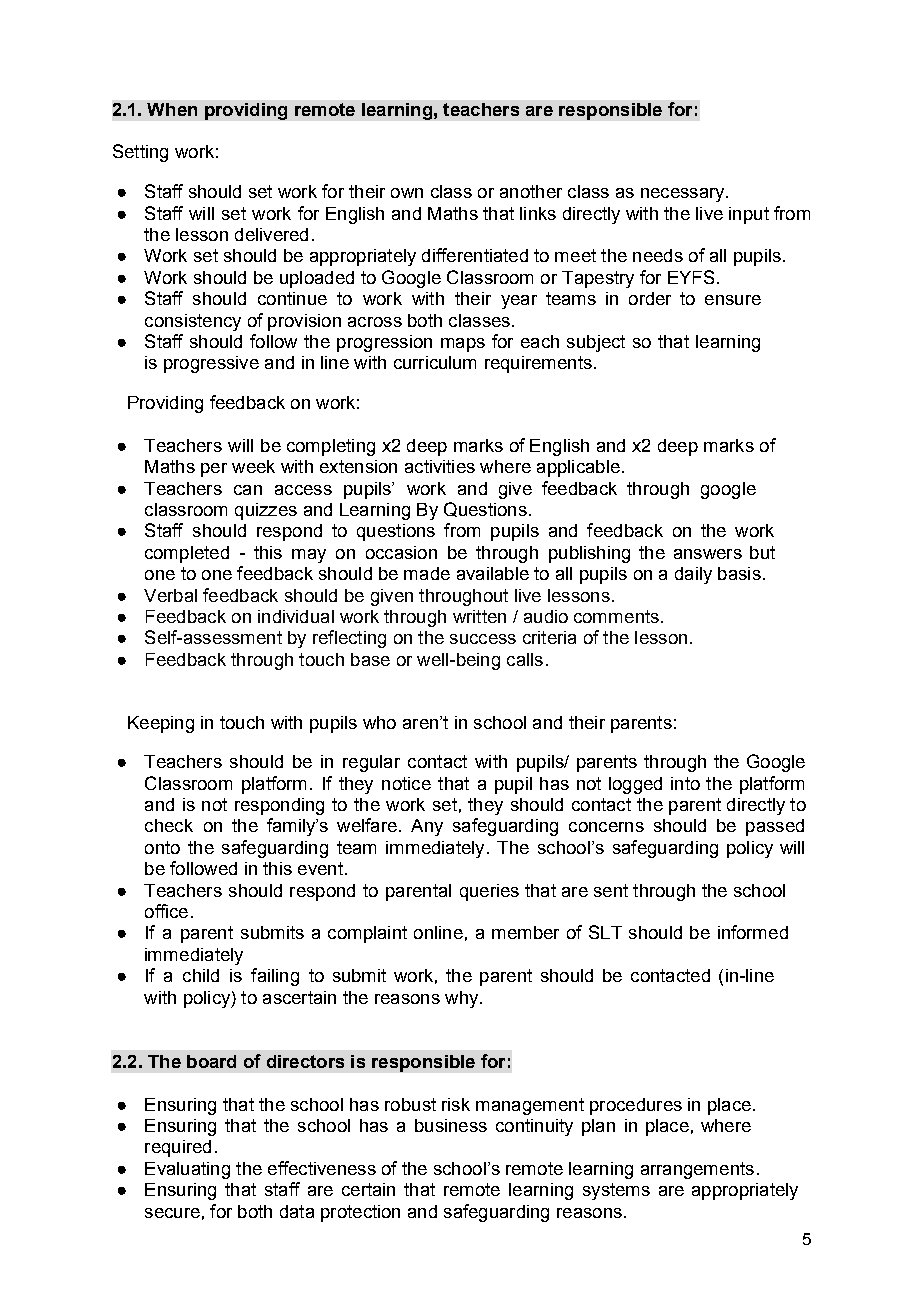 The height and width of the page is (1308, 924). What do you see at coordinates (684, 195) in the page?
I see `necessary` at bounding box center [684, 195].
